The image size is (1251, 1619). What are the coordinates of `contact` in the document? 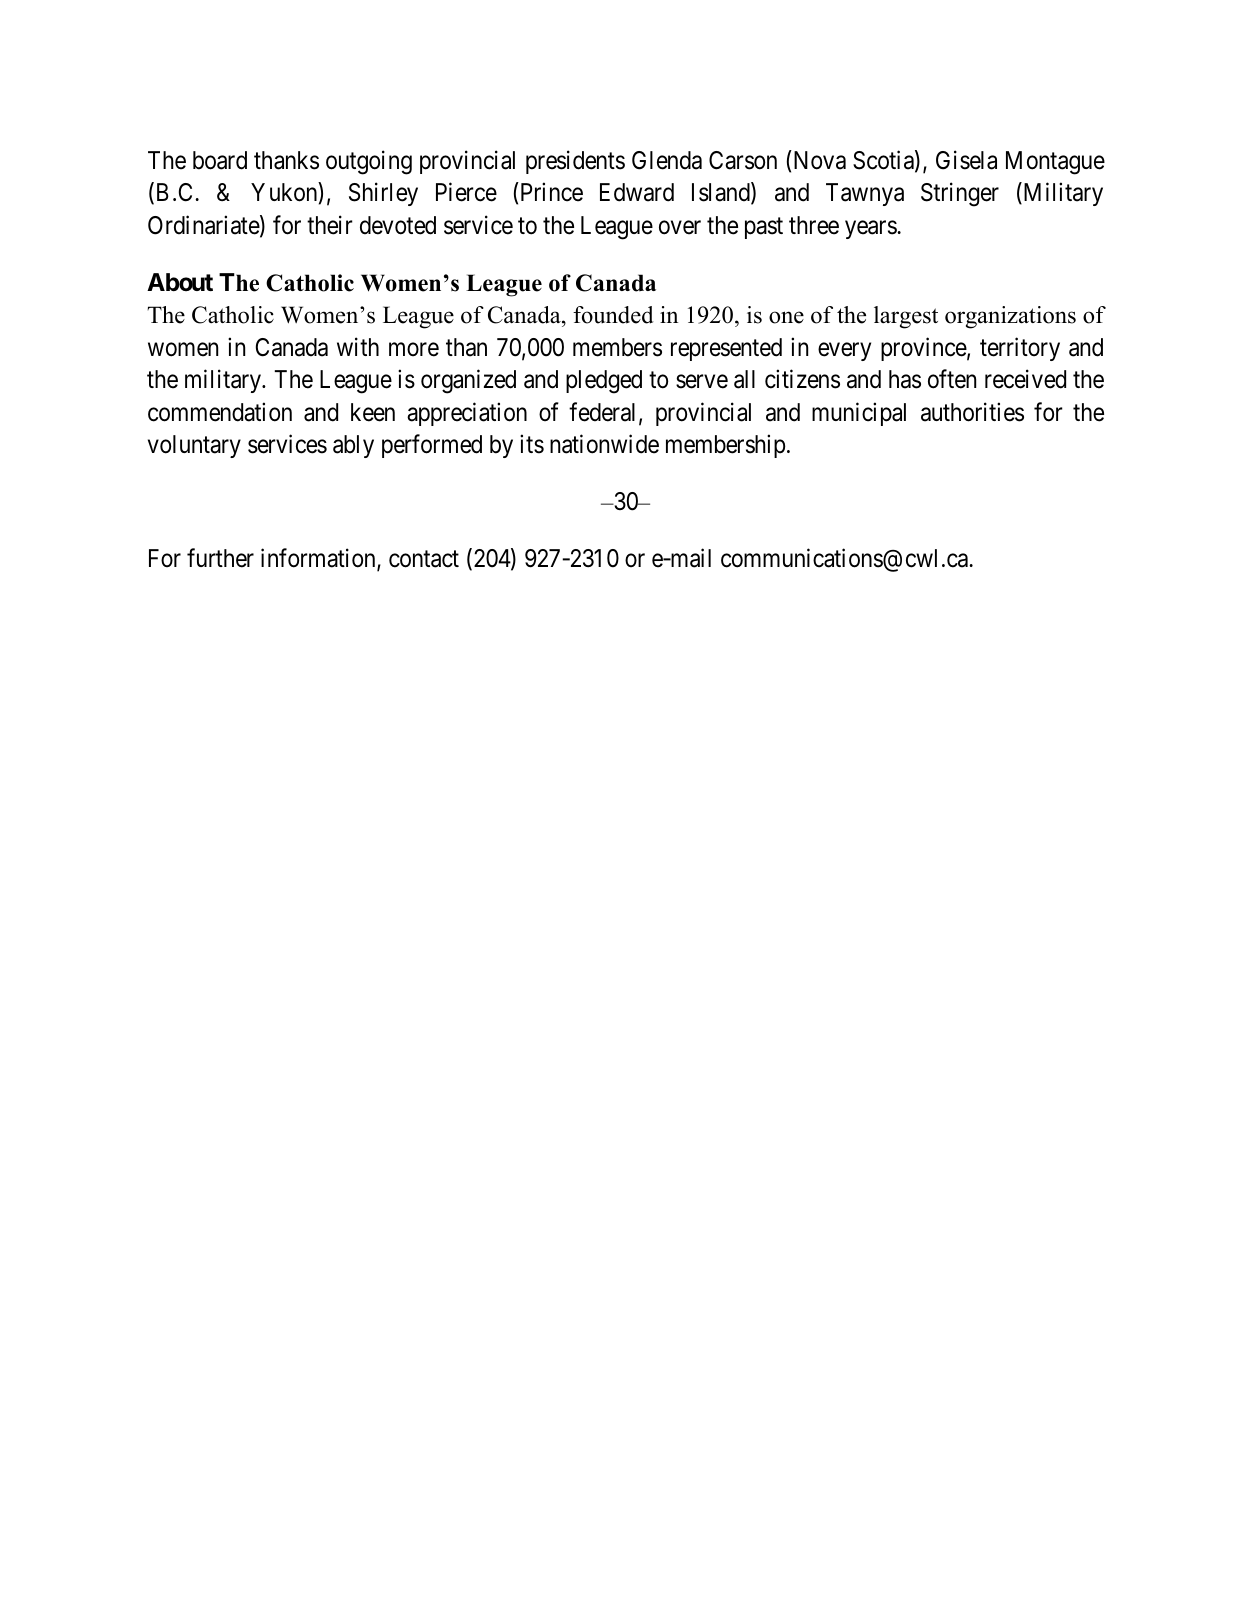 It's located at (424, 559).
